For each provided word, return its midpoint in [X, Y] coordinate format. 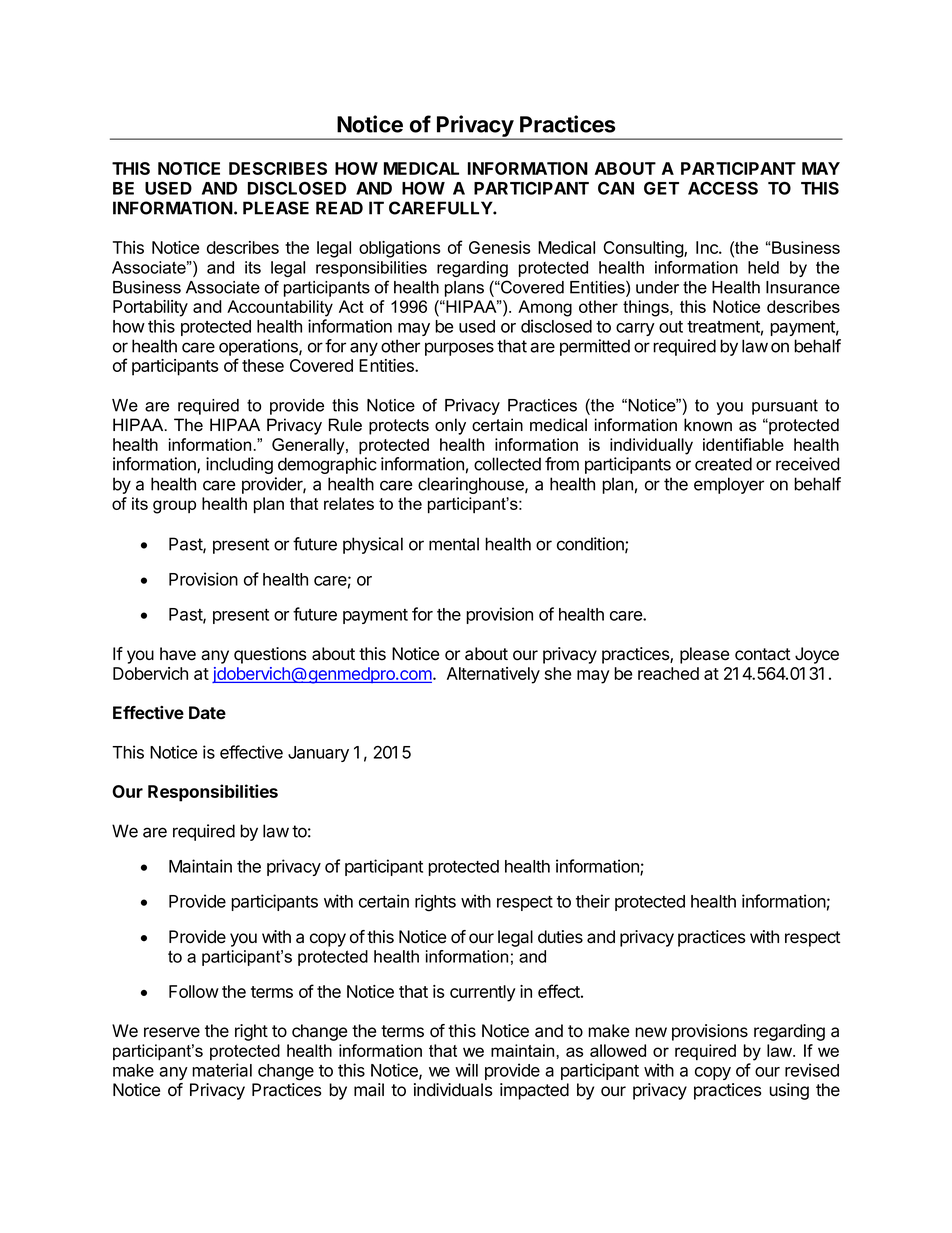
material [222, 1070]
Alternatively [493, 675]
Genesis [499, 247]
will [466, 1070]
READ [339, 208]
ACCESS [723, 188]
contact [762, 654]
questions [270, 655]
